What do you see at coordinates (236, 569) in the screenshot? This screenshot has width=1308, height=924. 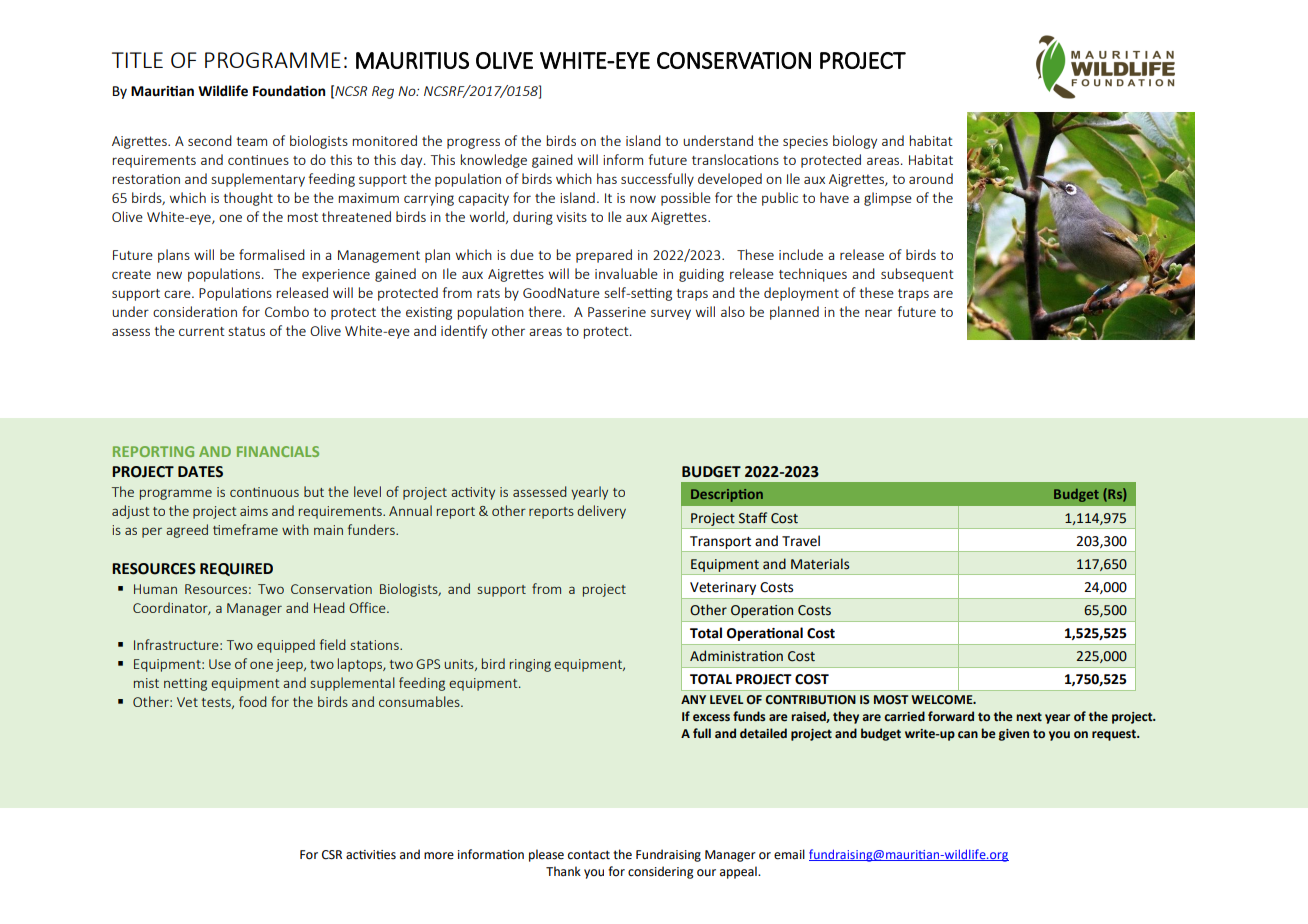 I see `REQUIRED` at bounding box center [236, 569].
